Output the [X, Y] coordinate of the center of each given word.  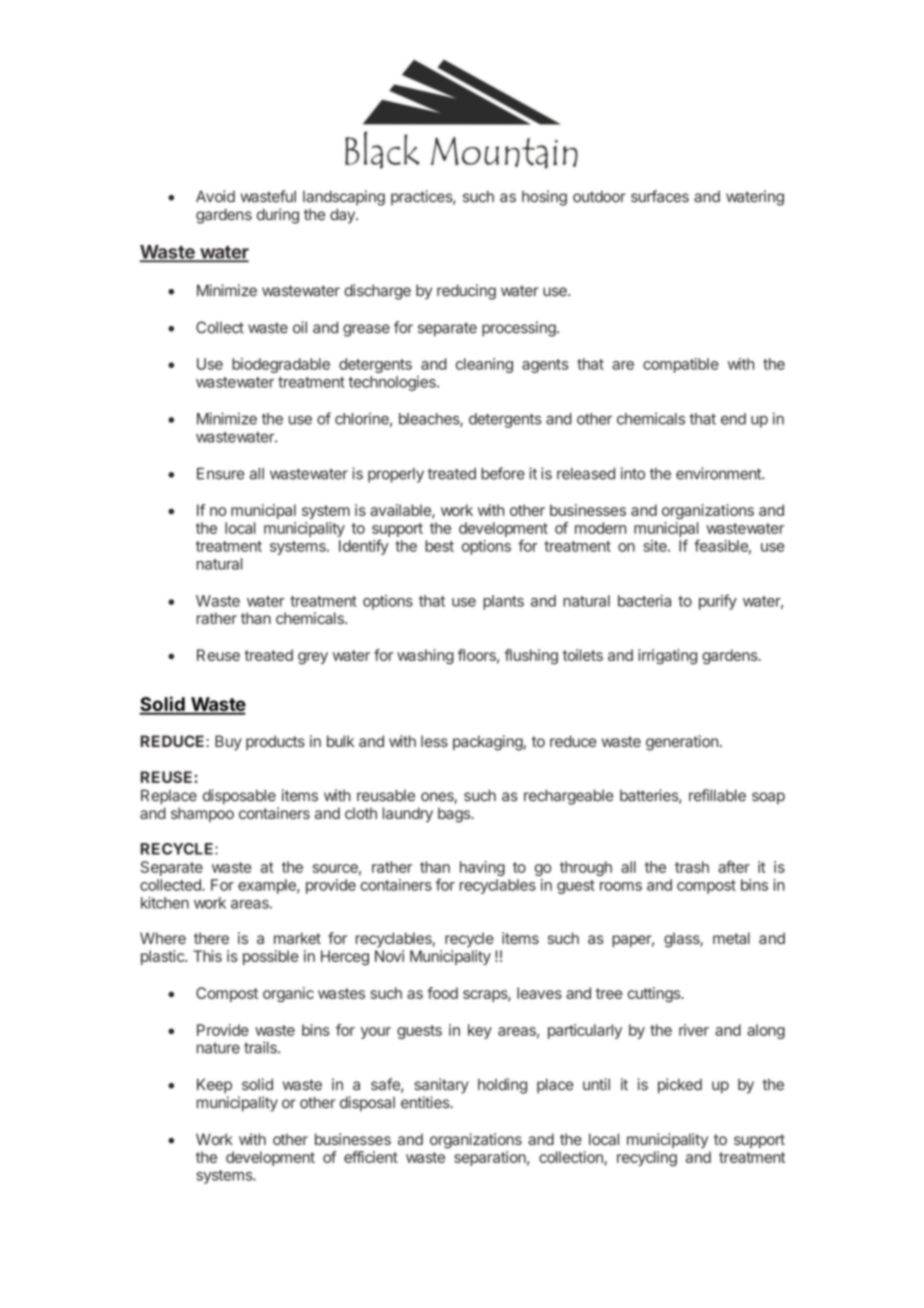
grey [313, 658]
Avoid [215, 196]
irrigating [667, 657]
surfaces [660, 196]
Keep [214, 1086]
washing [425, 657]
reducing [466, 292]
